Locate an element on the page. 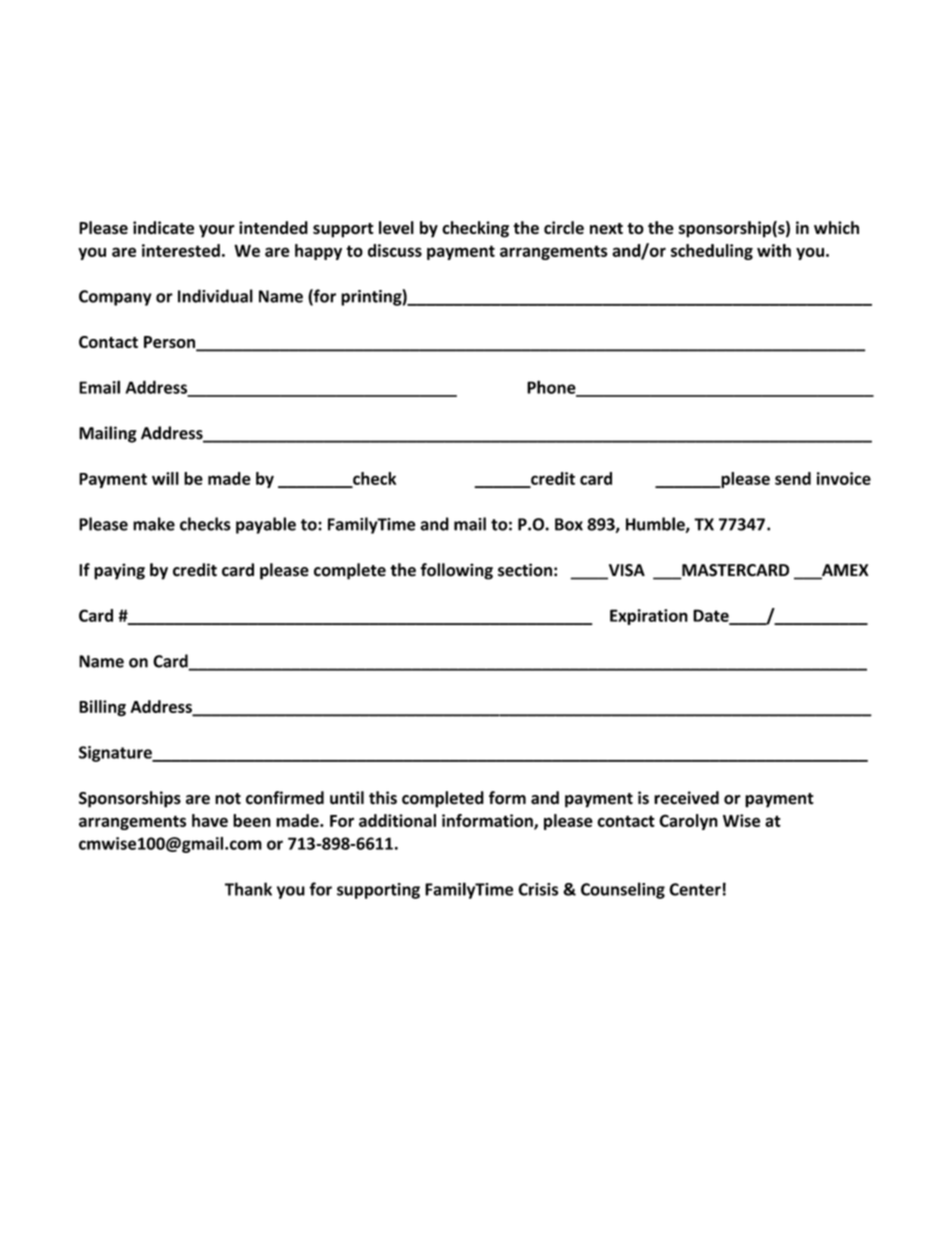 Image resolution: width=952 pixels, height=1233 pixels. Box is located at coordinates (569, 524).
